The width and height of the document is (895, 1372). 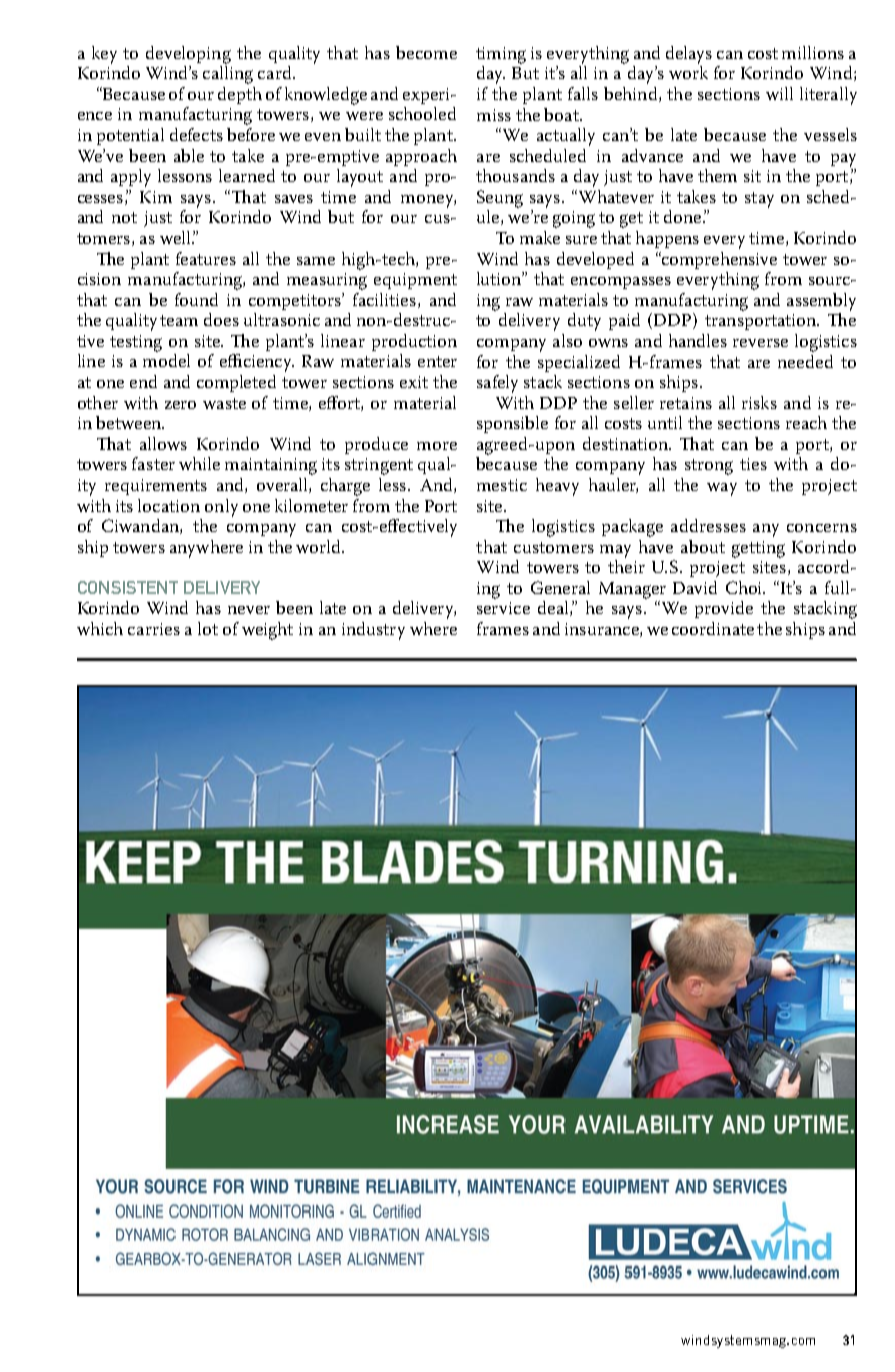 I want to click on make, so click(x=540, y=237).
